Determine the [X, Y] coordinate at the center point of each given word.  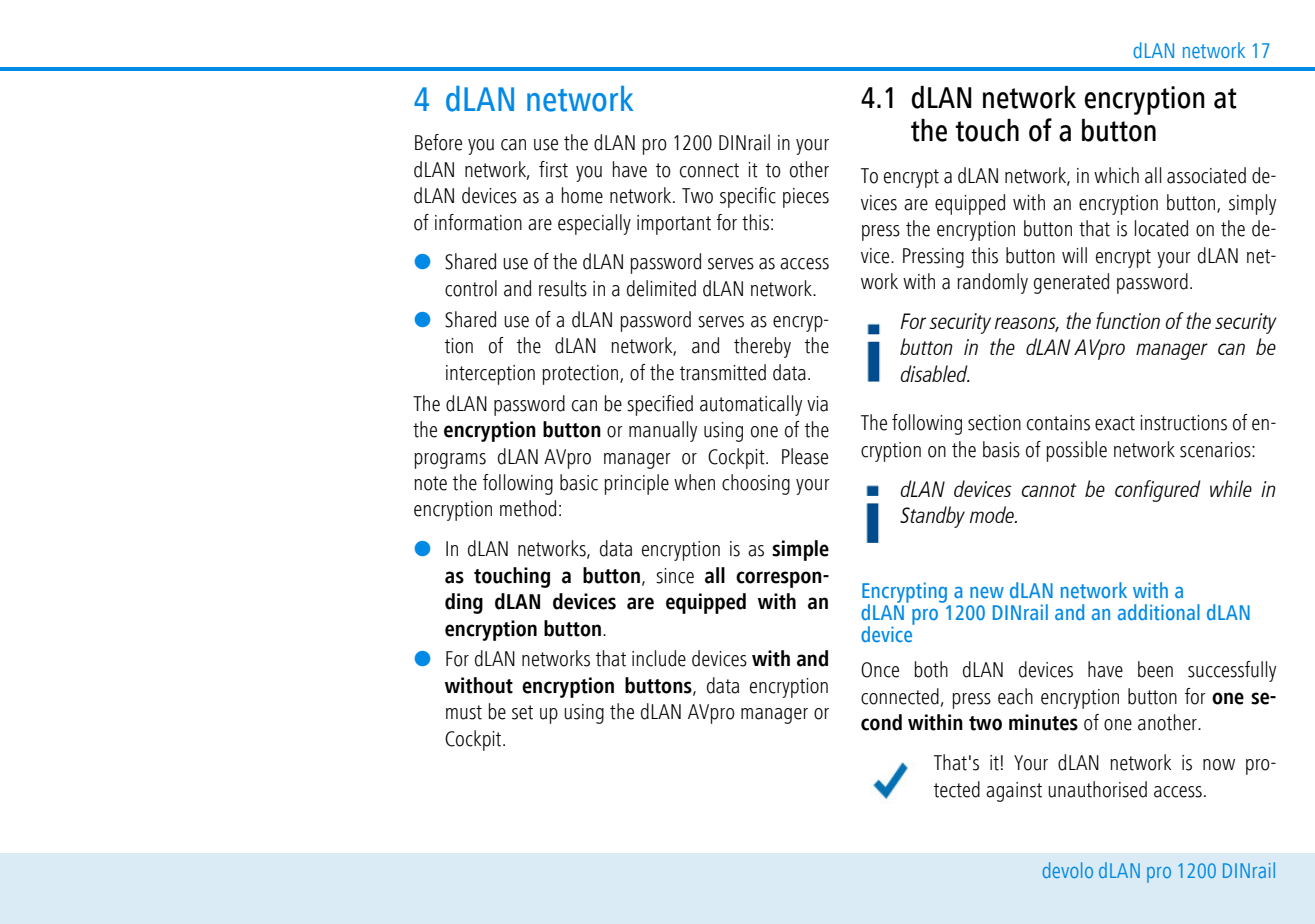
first [553, 169]
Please [805, 456]
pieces [806, 198]
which [1116, 175]
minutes [1043, 722]
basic [579, 482]
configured [1158, 491]
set [522, 712]
